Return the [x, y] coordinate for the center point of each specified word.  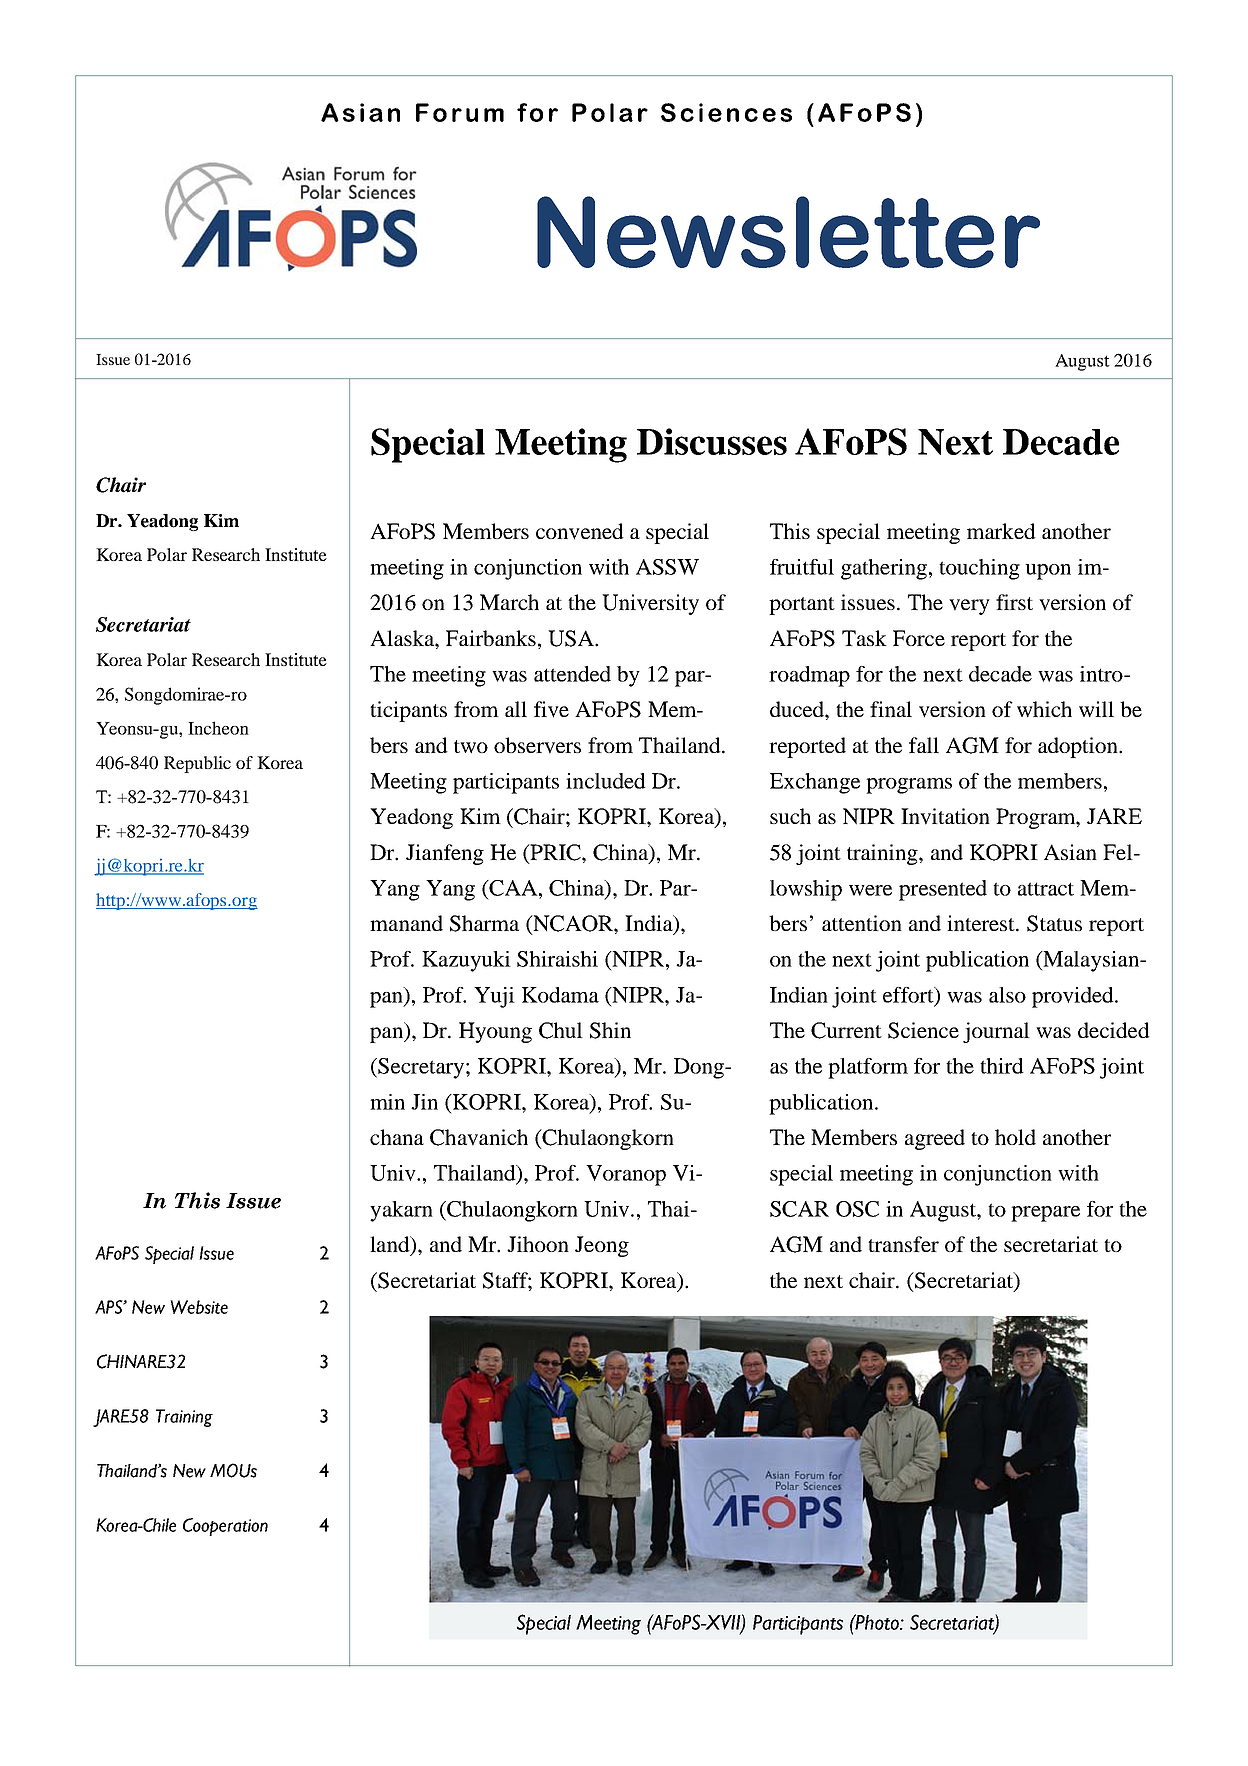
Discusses [712, 441]
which [1044, 709]
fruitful [802, 567]
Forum [460, 112]
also [1007, 995]
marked [1001, 531]
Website [199, 1307]
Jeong [602, 1246]
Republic [197, 764]
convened [580, 531]
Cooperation [225, 1527]
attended [572, 674]
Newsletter [788, 232]
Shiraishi [557, 959]
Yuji [494, 997]
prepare [1045, 1214]
